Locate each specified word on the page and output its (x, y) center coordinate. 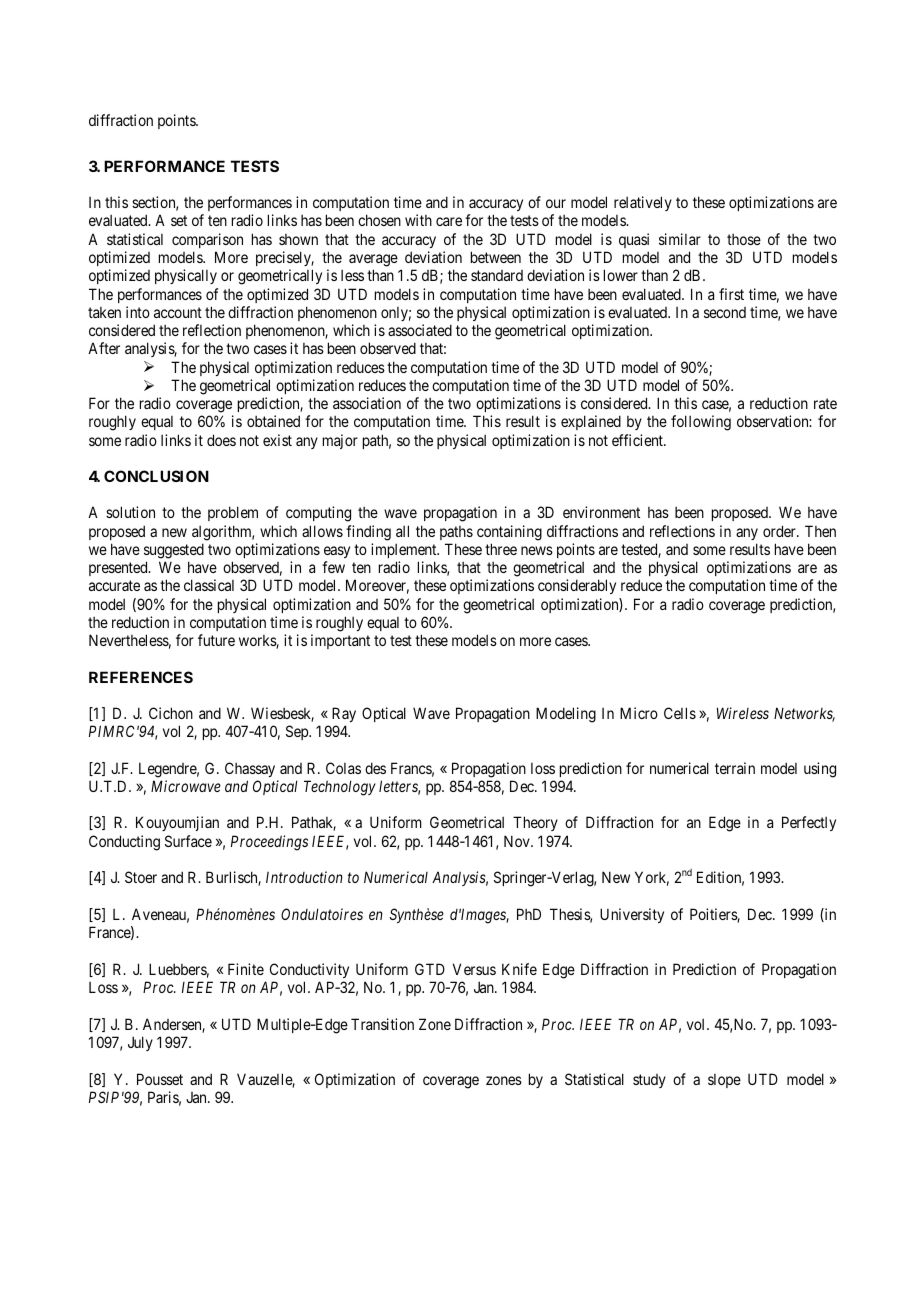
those (744, 239)
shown (298, 239)
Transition (382, 1024)
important (340, 641)
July (140, 1043)
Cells (680, 713)
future (216, 640)
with (418, 220)
